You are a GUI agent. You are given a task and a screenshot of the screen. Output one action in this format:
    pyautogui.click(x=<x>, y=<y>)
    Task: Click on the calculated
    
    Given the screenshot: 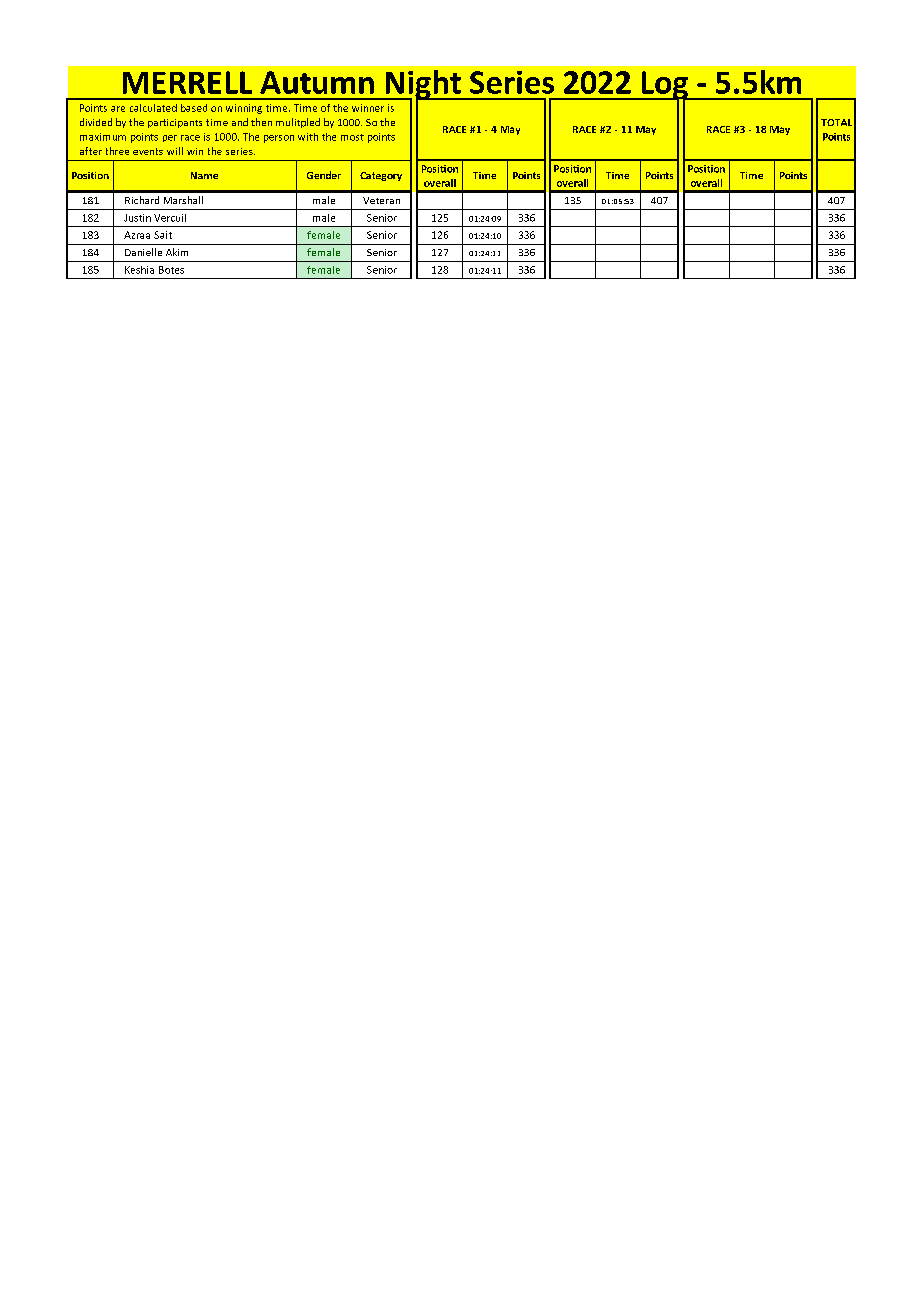 What is the action you would take?
    pyautogui.click(x=153, y=108)
